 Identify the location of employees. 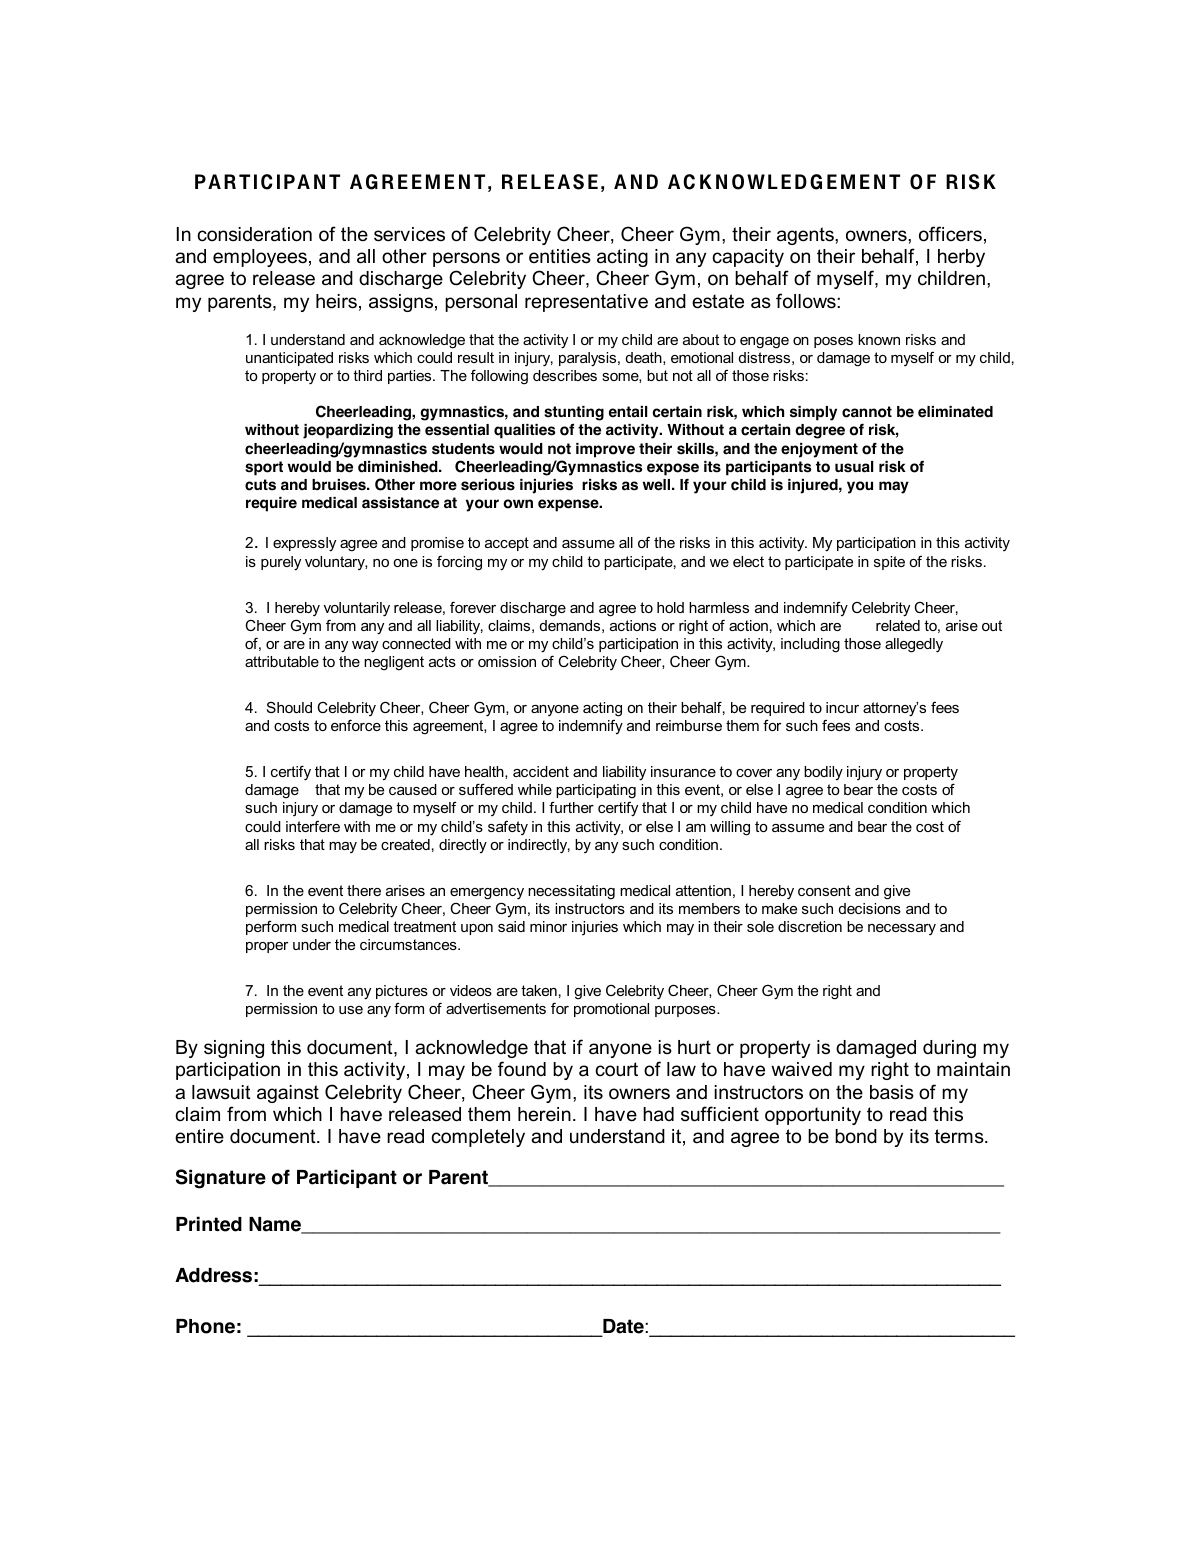
(260, 258).
